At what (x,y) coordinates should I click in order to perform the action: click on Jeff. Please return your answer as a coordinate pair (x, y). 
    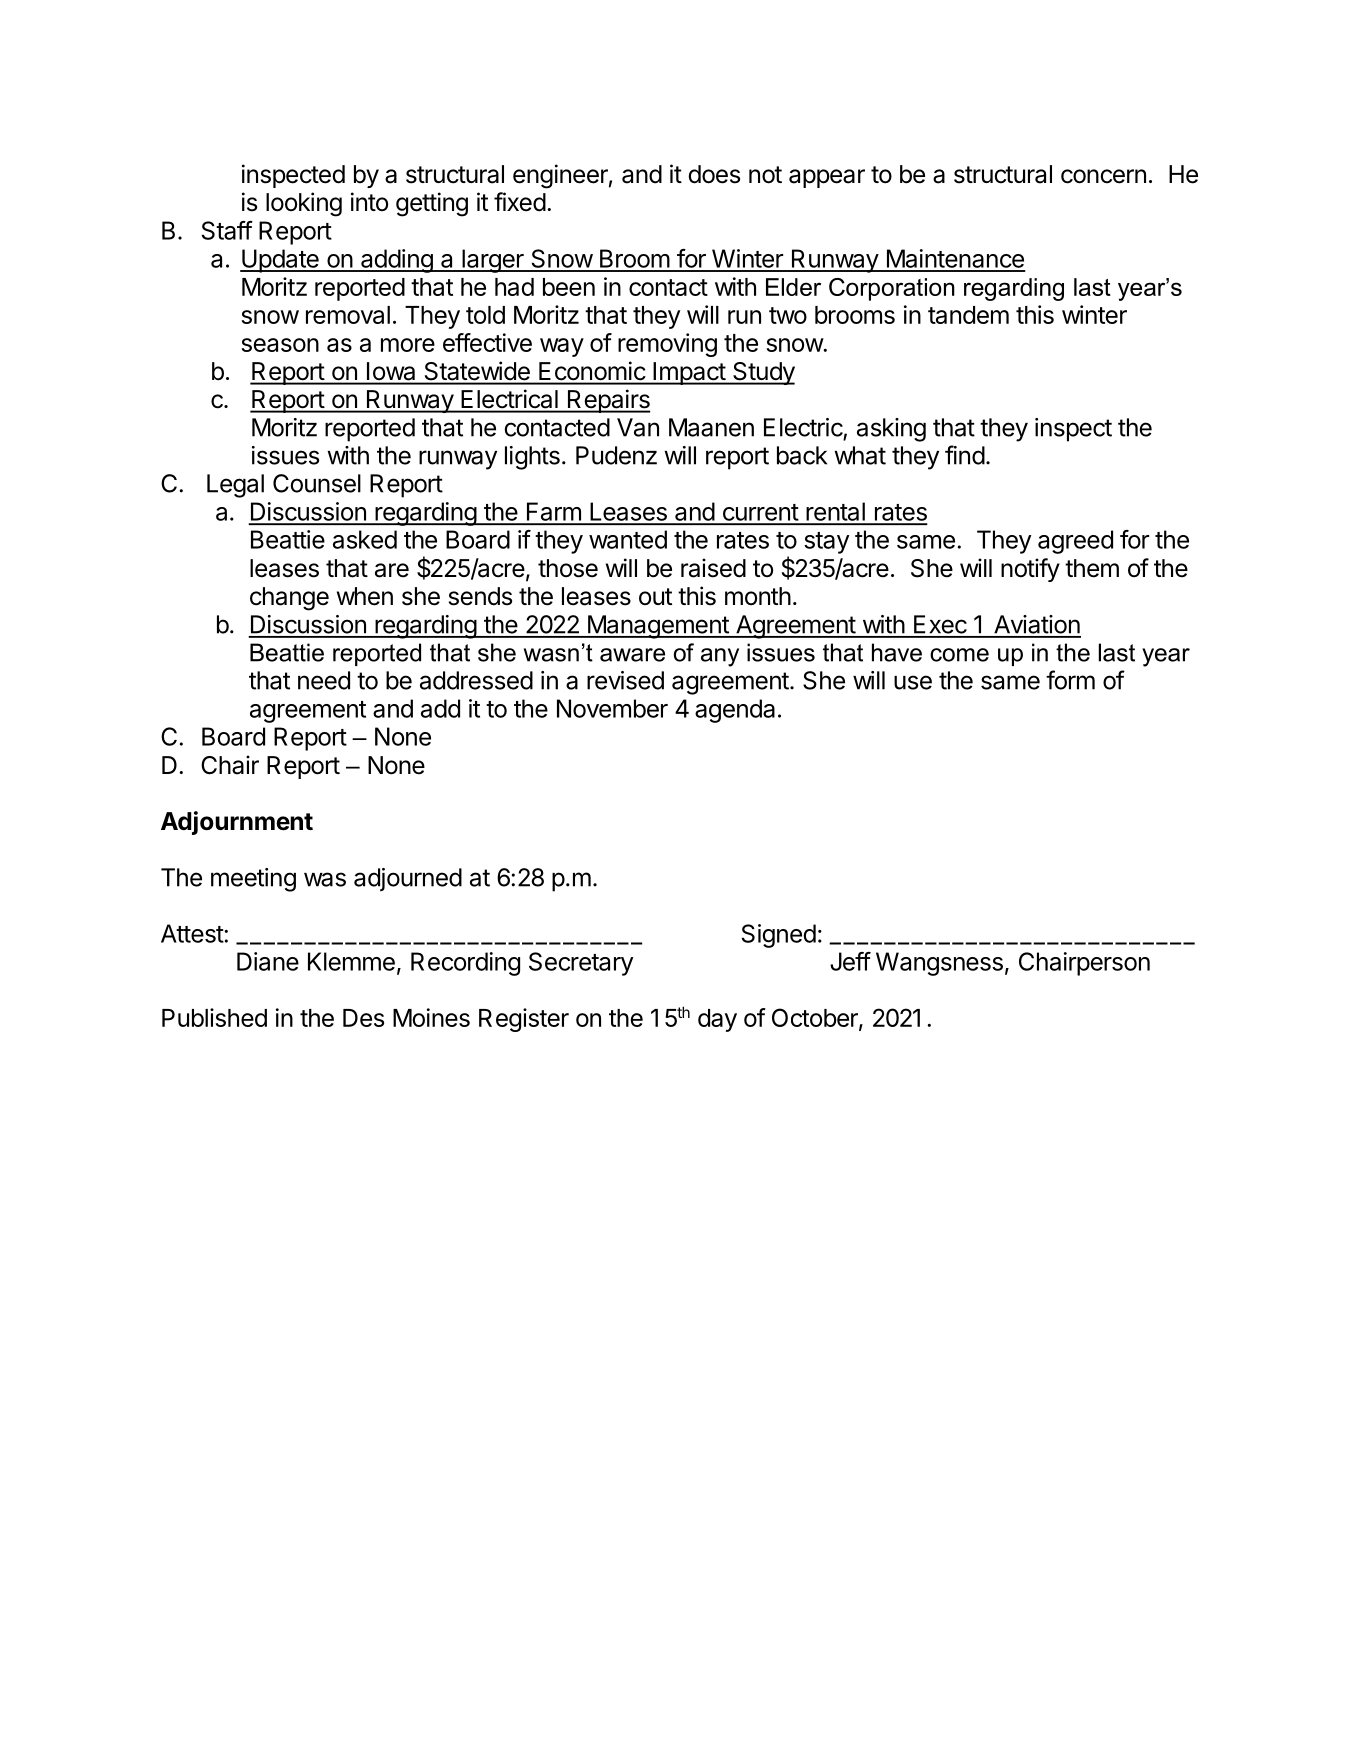
    Looking at the image, I should click on (850, 961).
